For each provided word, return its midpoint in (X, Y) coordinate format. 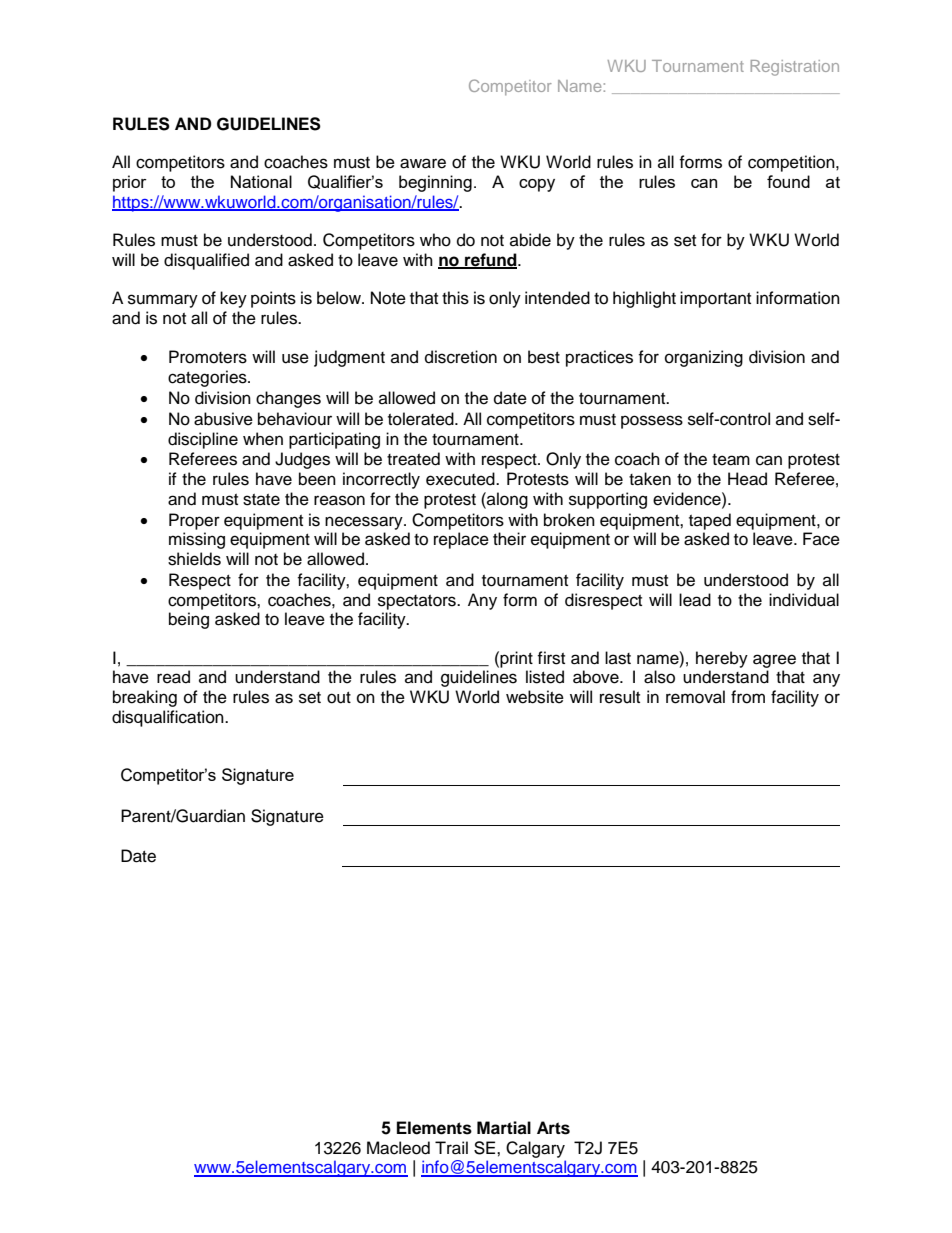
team (731, 460)
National (261, 181)
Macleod (398, 1148)
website (535, 697)
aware (423, 163)
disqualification (169, 718)
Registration (795, 68)
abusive (223, 419)
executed (461, 479)
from (748, 697)
